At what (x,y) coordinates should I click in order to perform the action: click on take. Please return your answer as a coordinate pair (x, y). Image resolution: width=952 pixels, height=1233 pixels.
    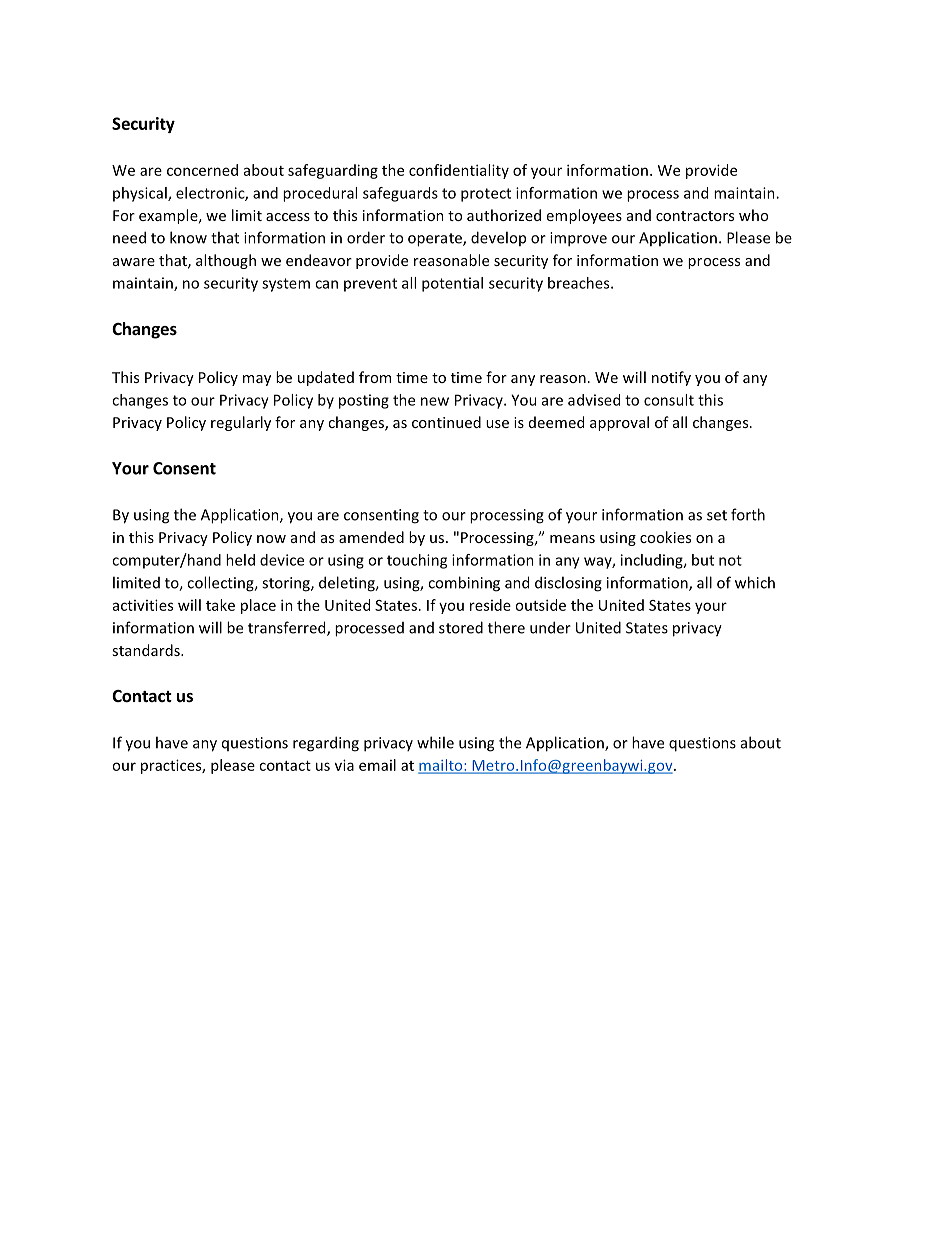
    Looking at the image, I should click on (220, 605).
